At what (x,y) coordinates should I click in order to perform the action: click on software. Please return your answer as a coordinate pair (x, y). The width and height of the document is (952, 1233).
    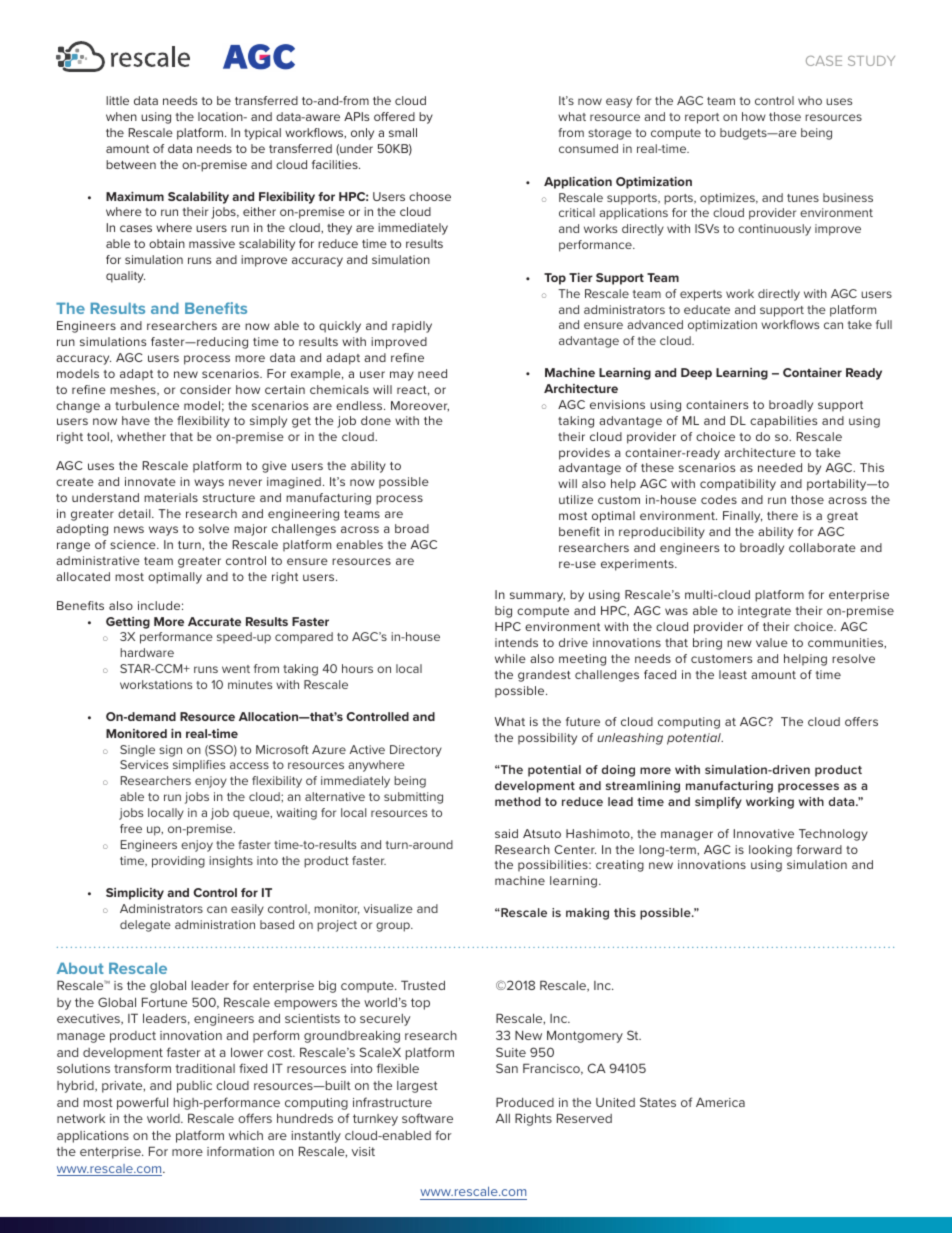
    Looking at the image, I should click on (427, 1118).
